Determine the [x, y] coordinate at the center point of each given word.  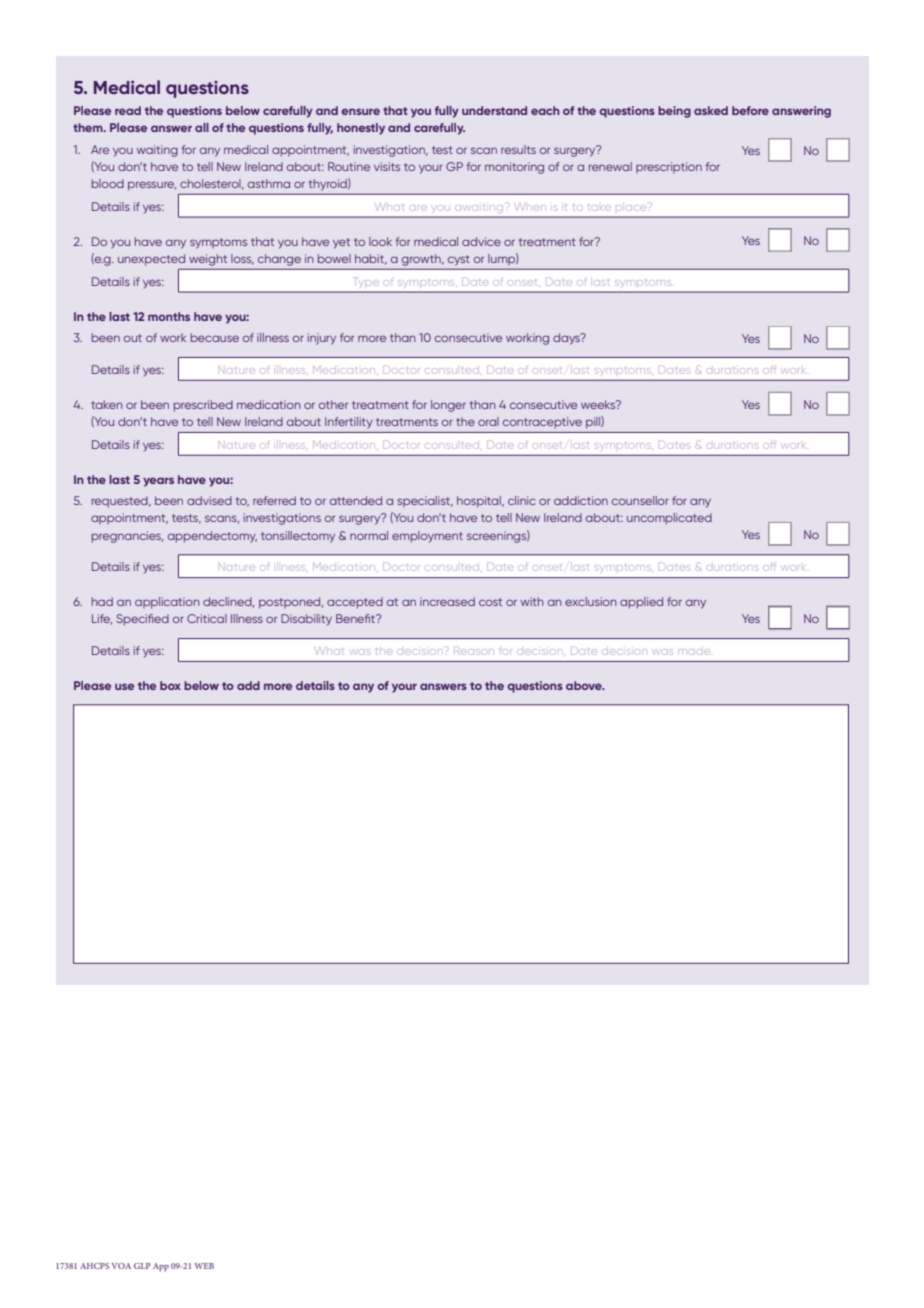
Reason [473, 652]
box [170, 685]
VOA [121, 1266]
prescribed [203, 406]
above [585, 685]
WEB [204, 1266]
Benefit [356, 618]
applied [641, 603]
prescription [669, 167]
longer [448, 406]
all [202, 127]
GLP [142, 1266]
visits [387, 166]
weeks [599, 404]
